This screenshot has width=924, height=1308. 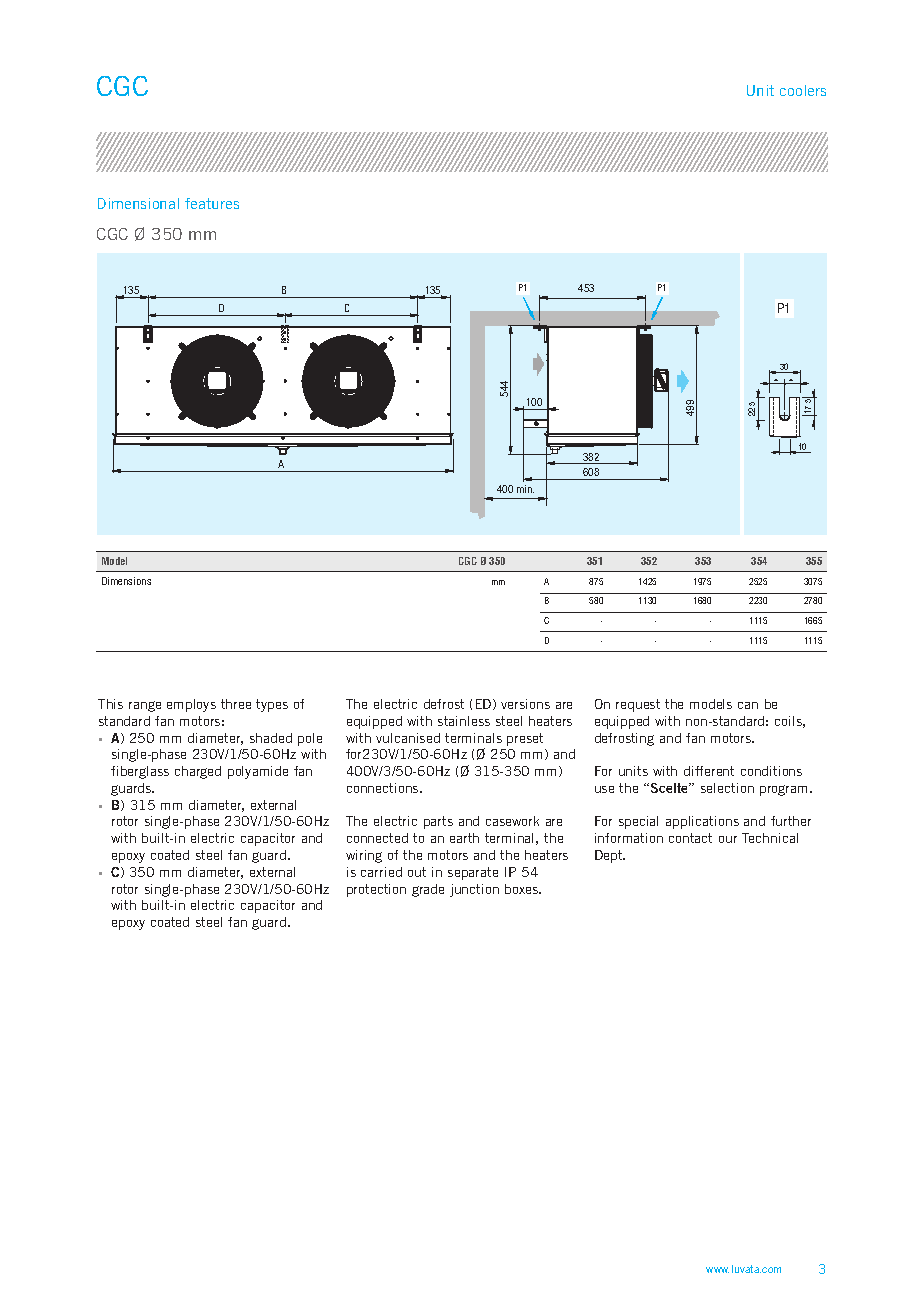 What do you see at coordinates (198, 772) in the screenshot?
I see `charged` at bounding box center [198, 772].
